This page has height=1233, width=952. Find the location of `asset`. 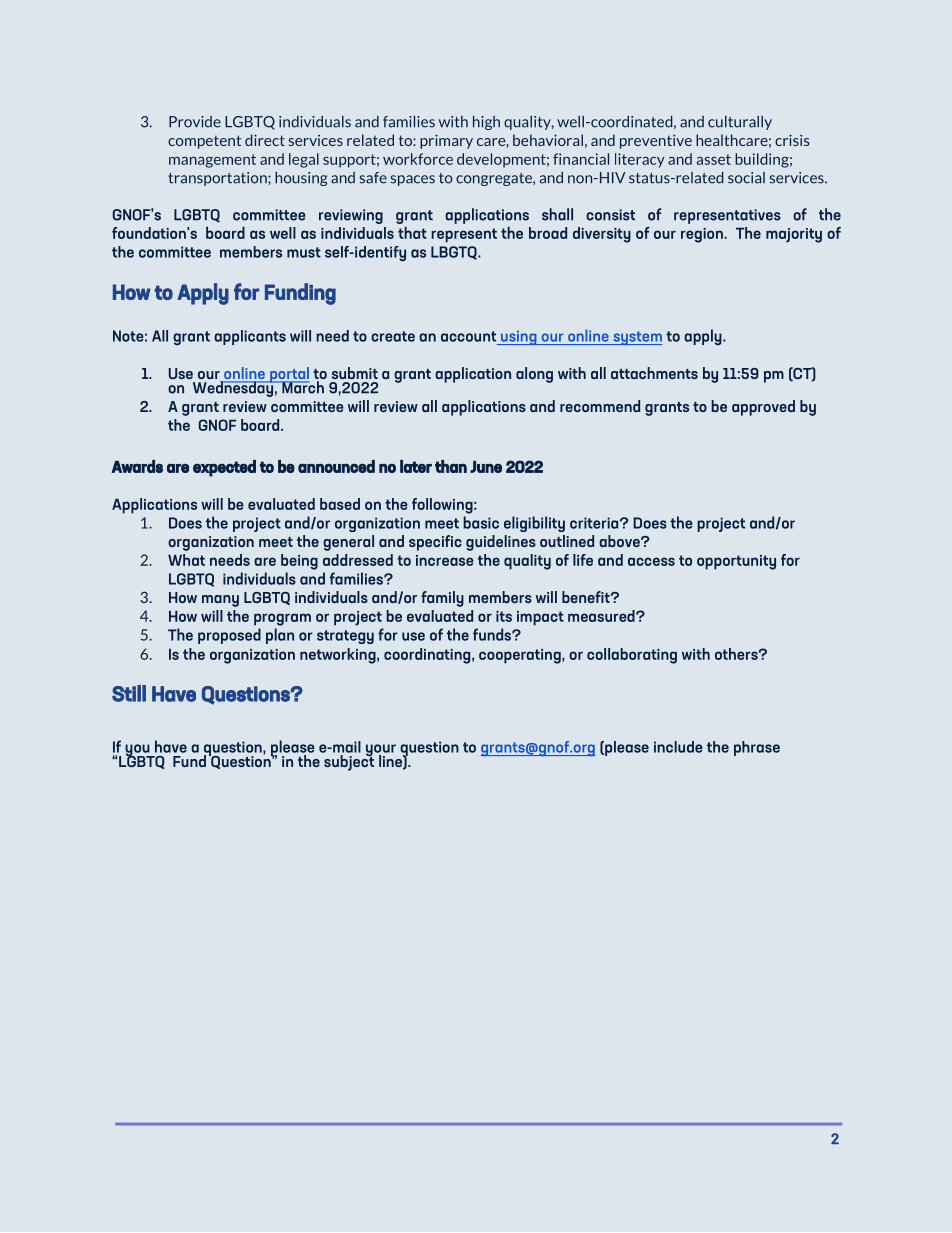

asset is located at coordinates (714, 159).
